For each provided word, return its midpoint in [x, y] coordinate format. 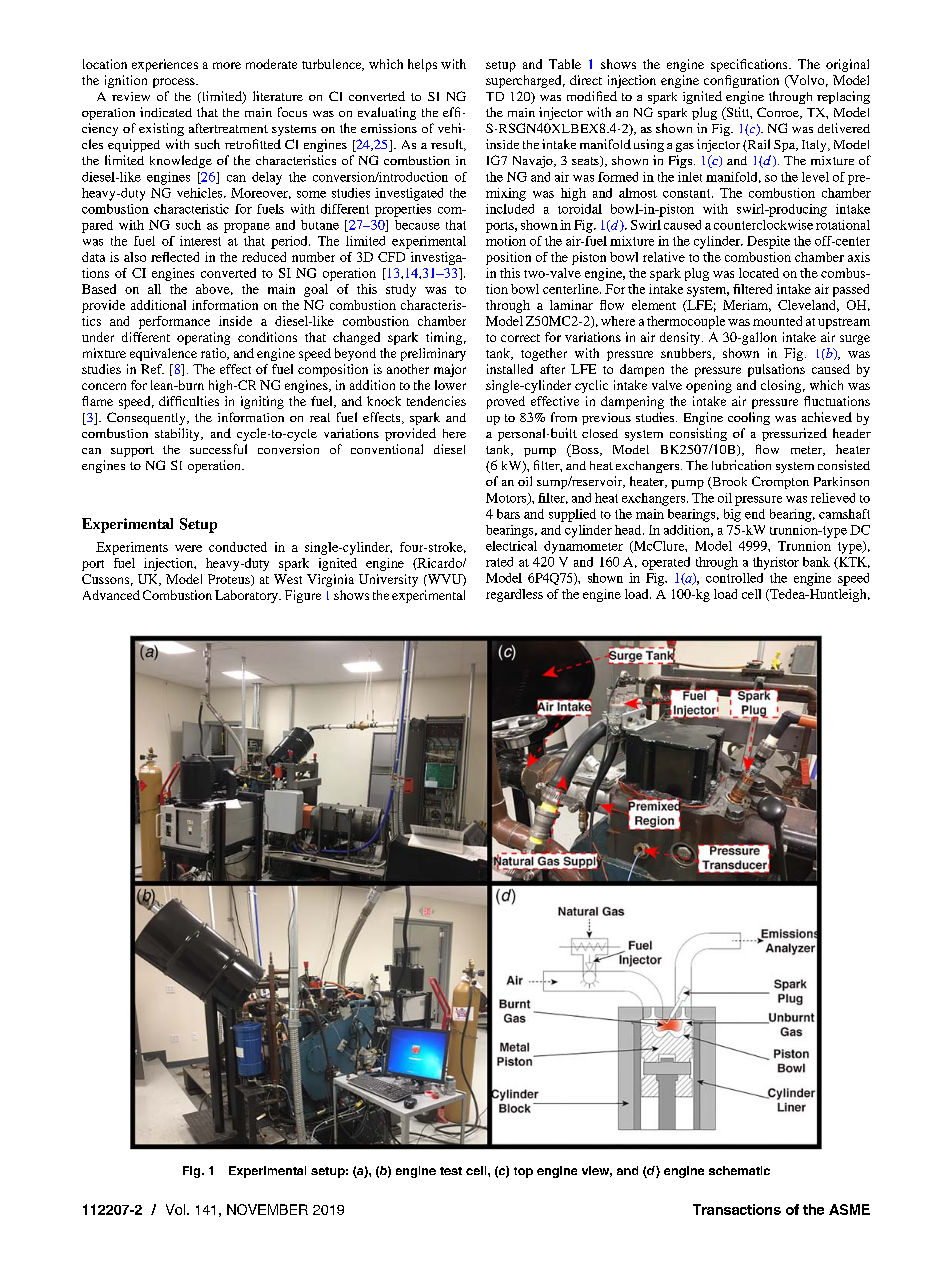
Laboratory [247, 596]
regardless [514, 595]
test [451, 1171]
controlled [734, 578]
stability [178, 434]
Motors [507, 499]
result [448, 145]
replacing [843, 97]
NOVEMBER [267, 1209]
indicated [166, 112]
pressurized [794, 434]
